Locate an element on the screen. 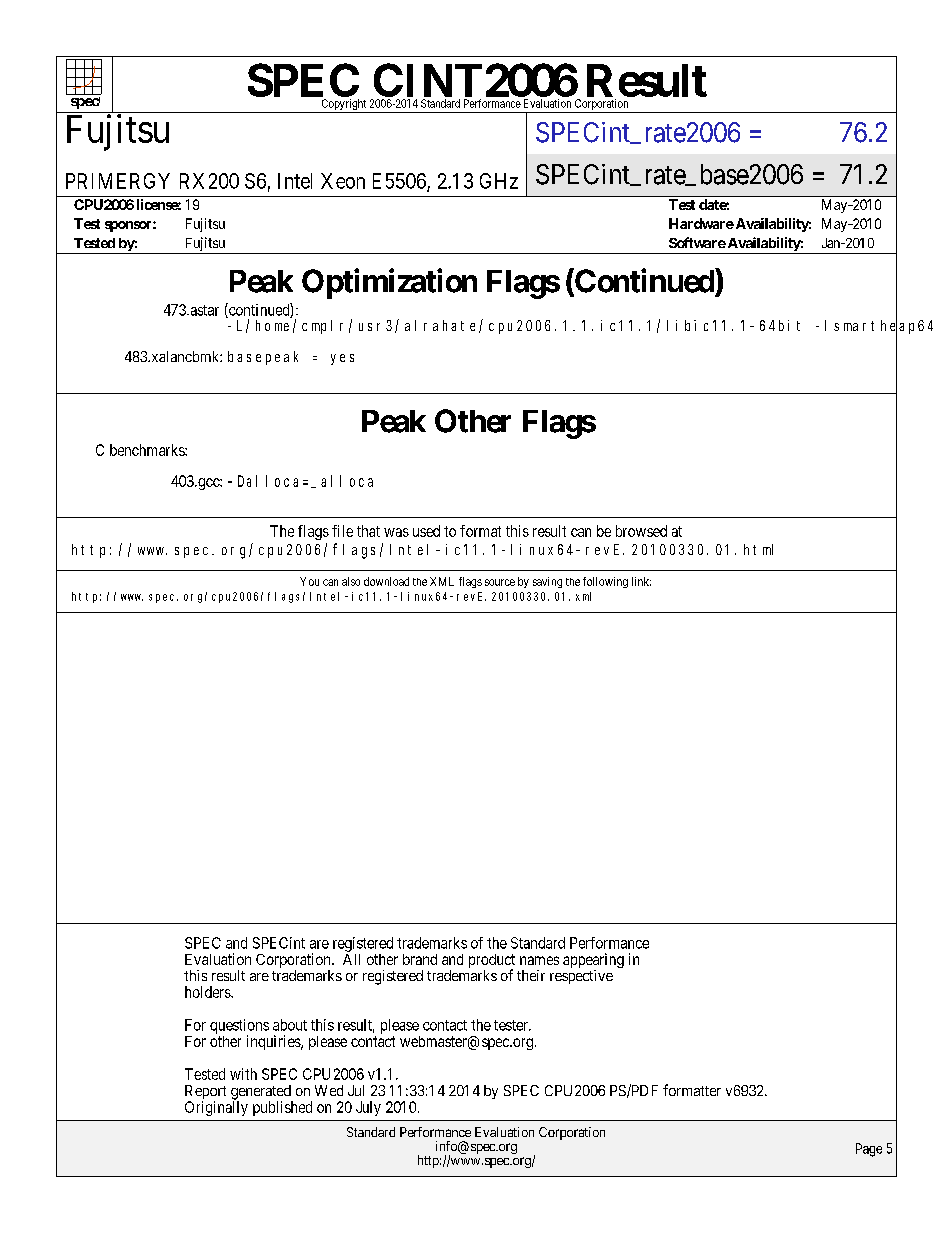 The image size is (952, 1233). product is located at coordinates (492, 962).
